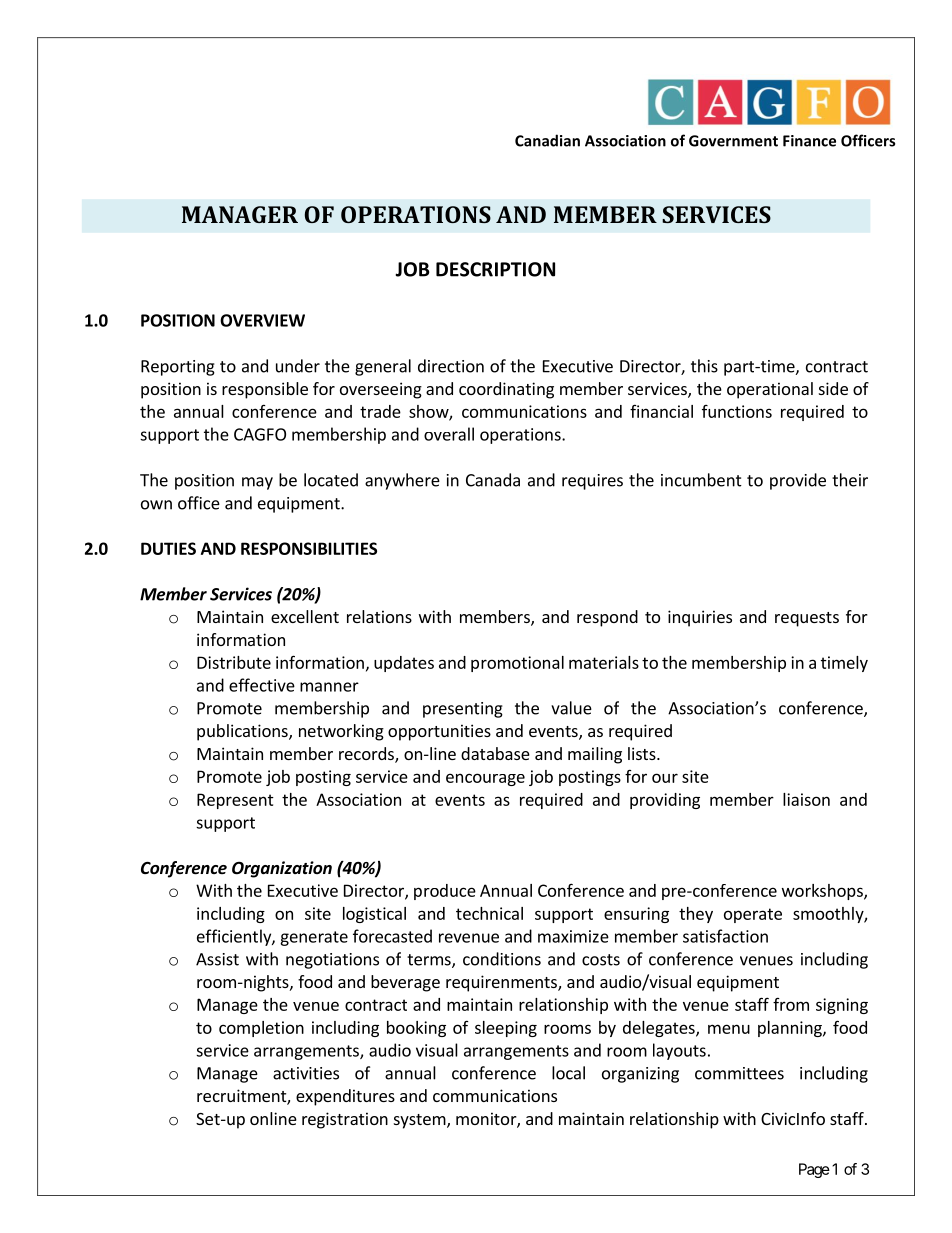  What do you see at coordinates (345, 1120) in the image?
I see `registration` at bounding box center [345, 1120].
